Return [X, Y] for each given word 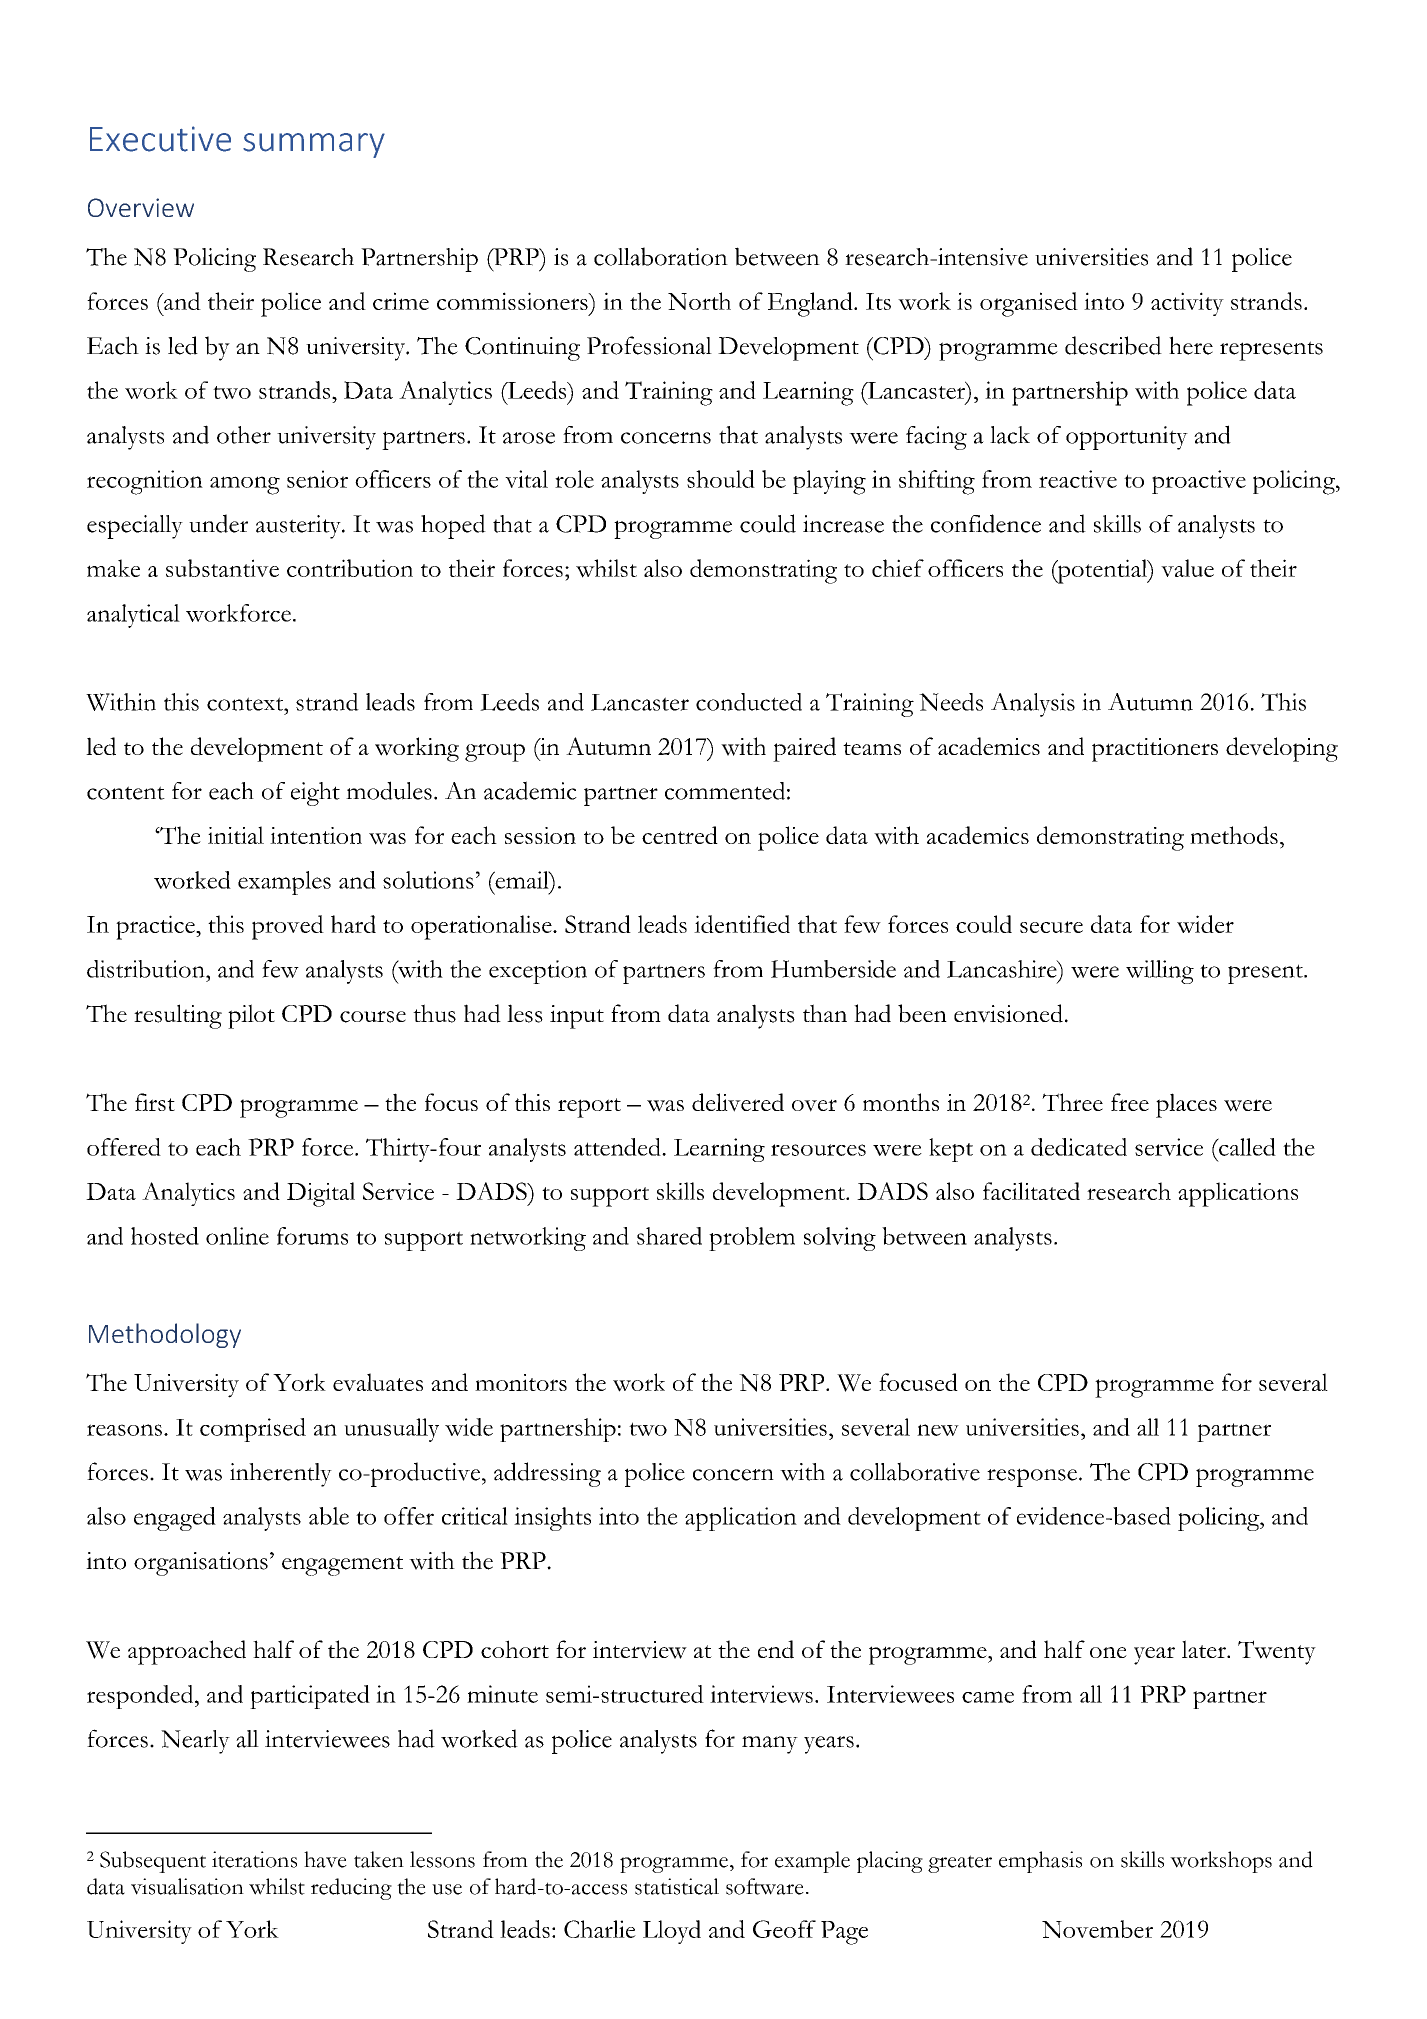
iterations [254, 1859]
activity [1187, 304]
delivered [738, 1102]
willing [1160, 972]
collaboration [661, 256]
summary [314, 145]
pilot [251, 1016]
